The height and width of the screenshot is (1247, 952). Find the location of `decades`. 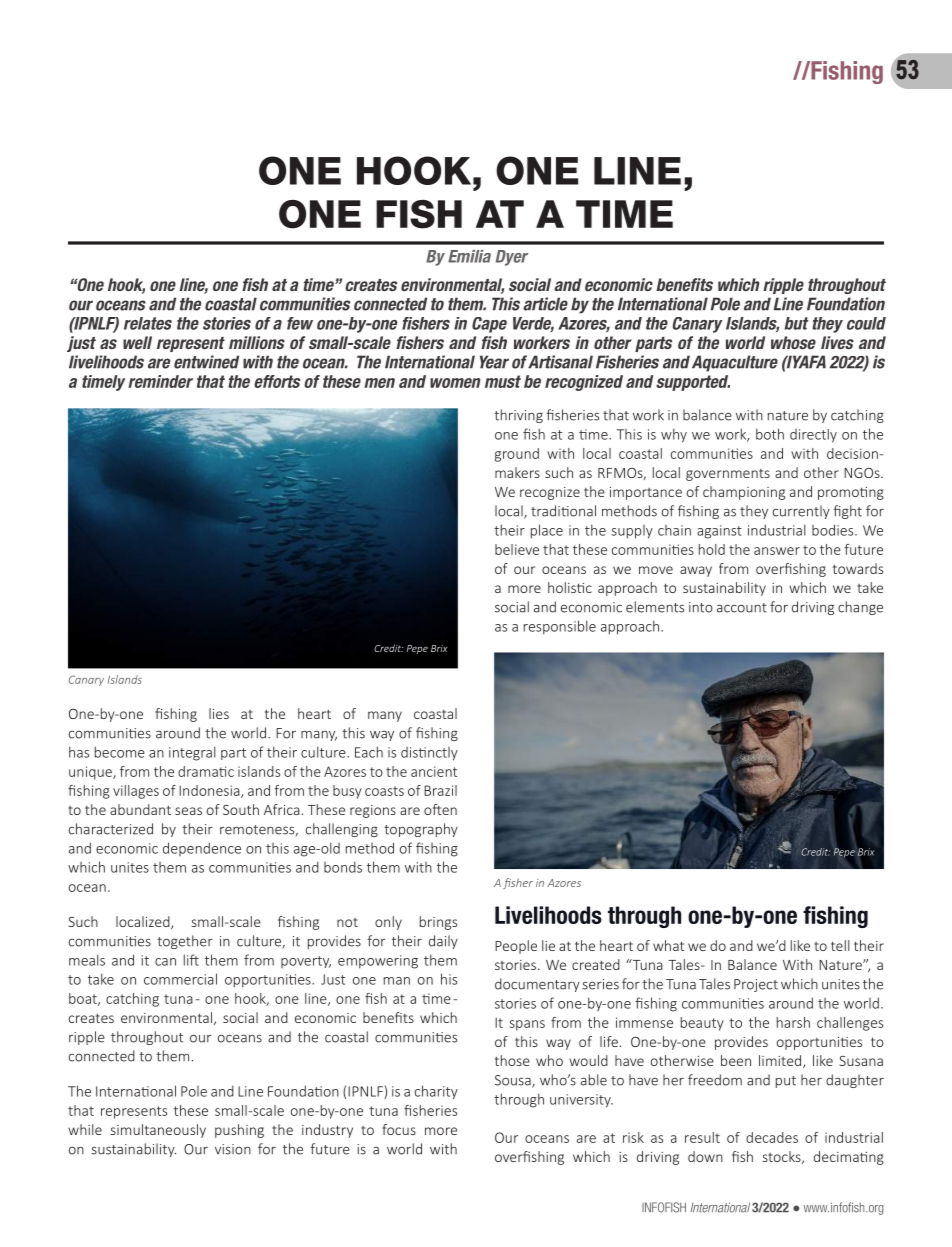

decades is located at coordinates (772, 1137).
